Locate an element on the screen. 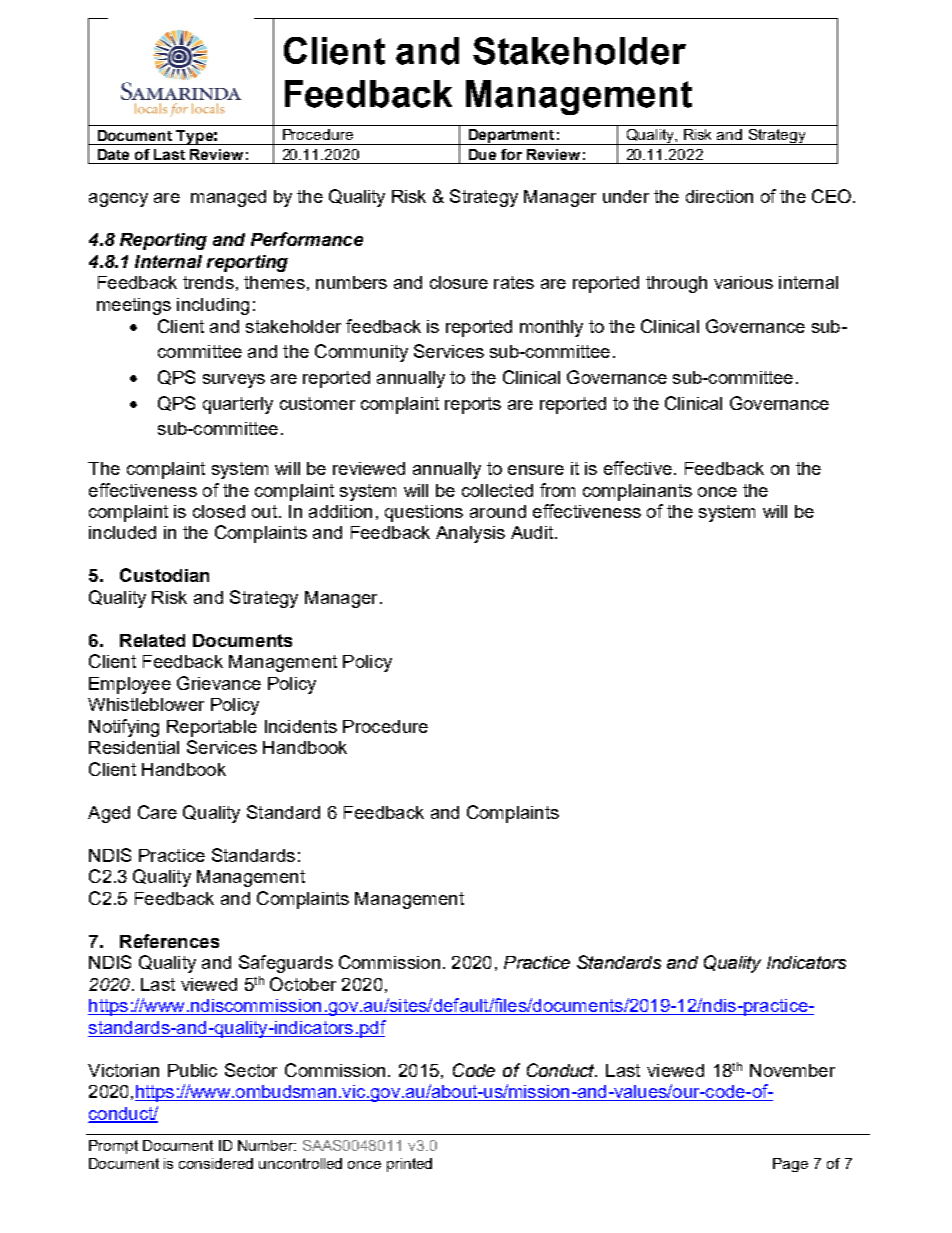 The width and height of the screenshot is (952, 1233). printed is located at coordinates (409, 1165).
